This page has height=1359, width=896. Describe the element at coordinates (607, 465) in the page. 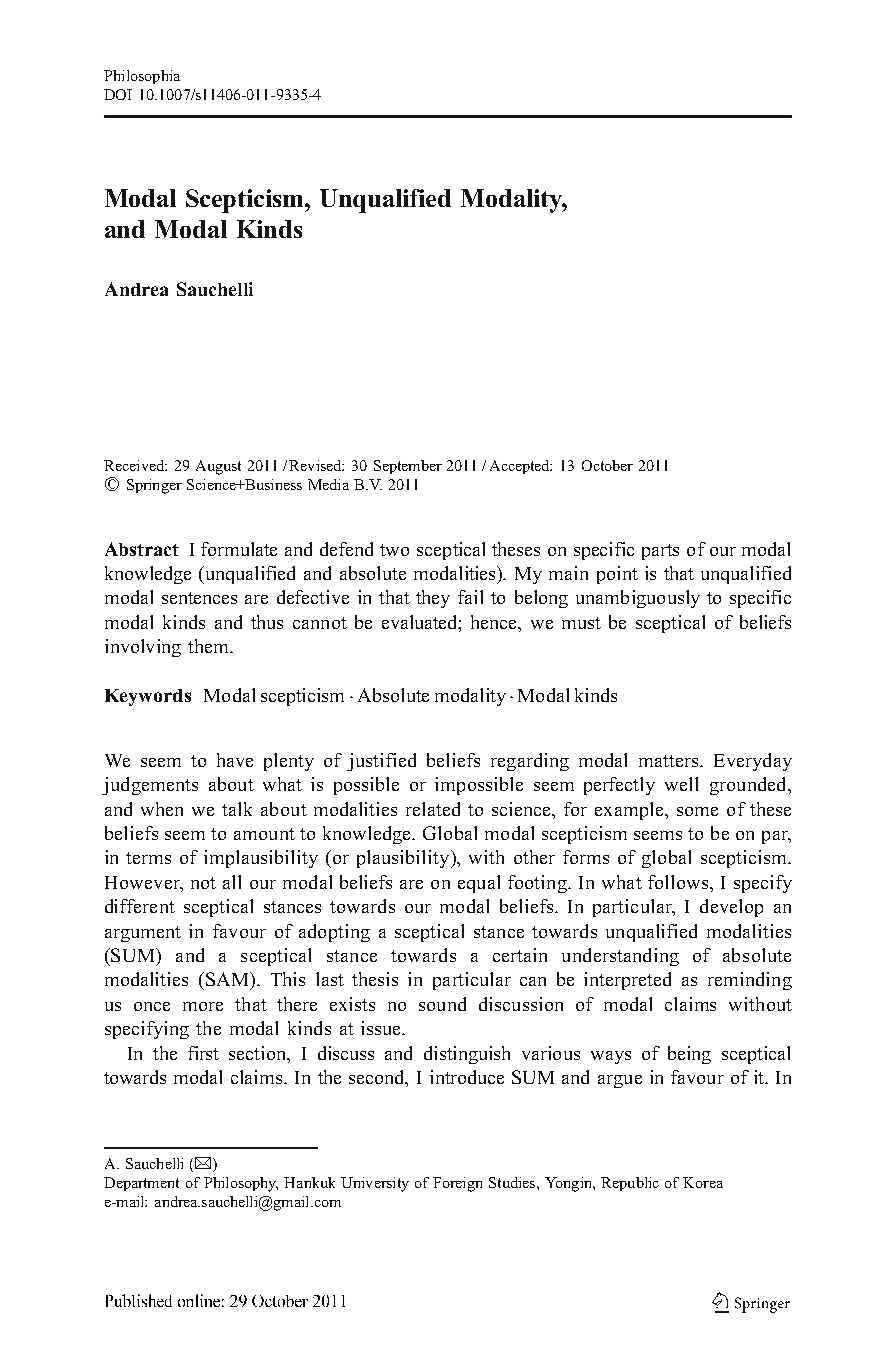

I see `October` at that location.
